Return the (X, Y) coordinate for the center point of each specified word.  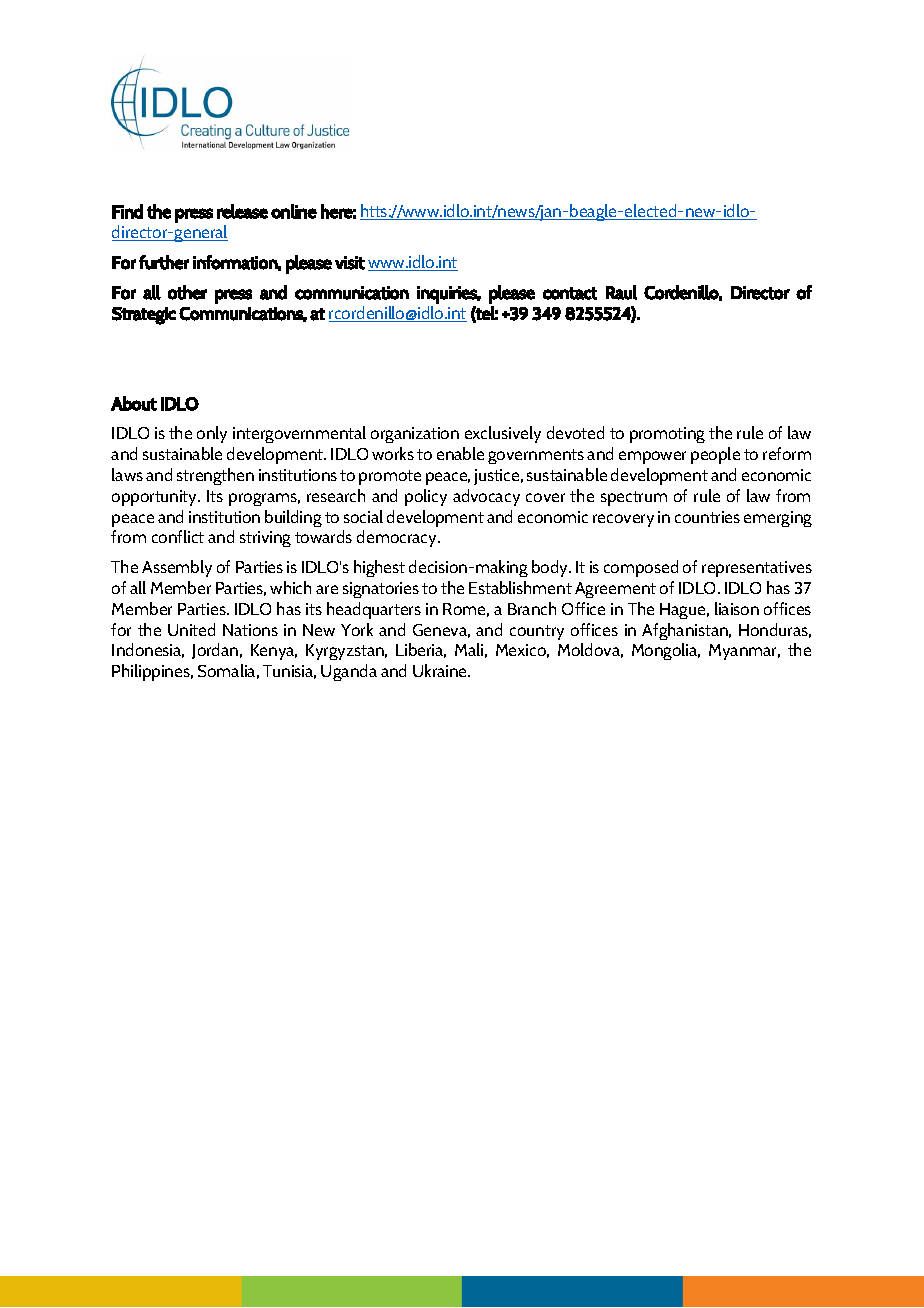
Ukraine (441, 670)
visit (350, 263)
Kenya (274, 652)
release (242, 211)
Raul (621, 292)
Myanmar (744, 652)
